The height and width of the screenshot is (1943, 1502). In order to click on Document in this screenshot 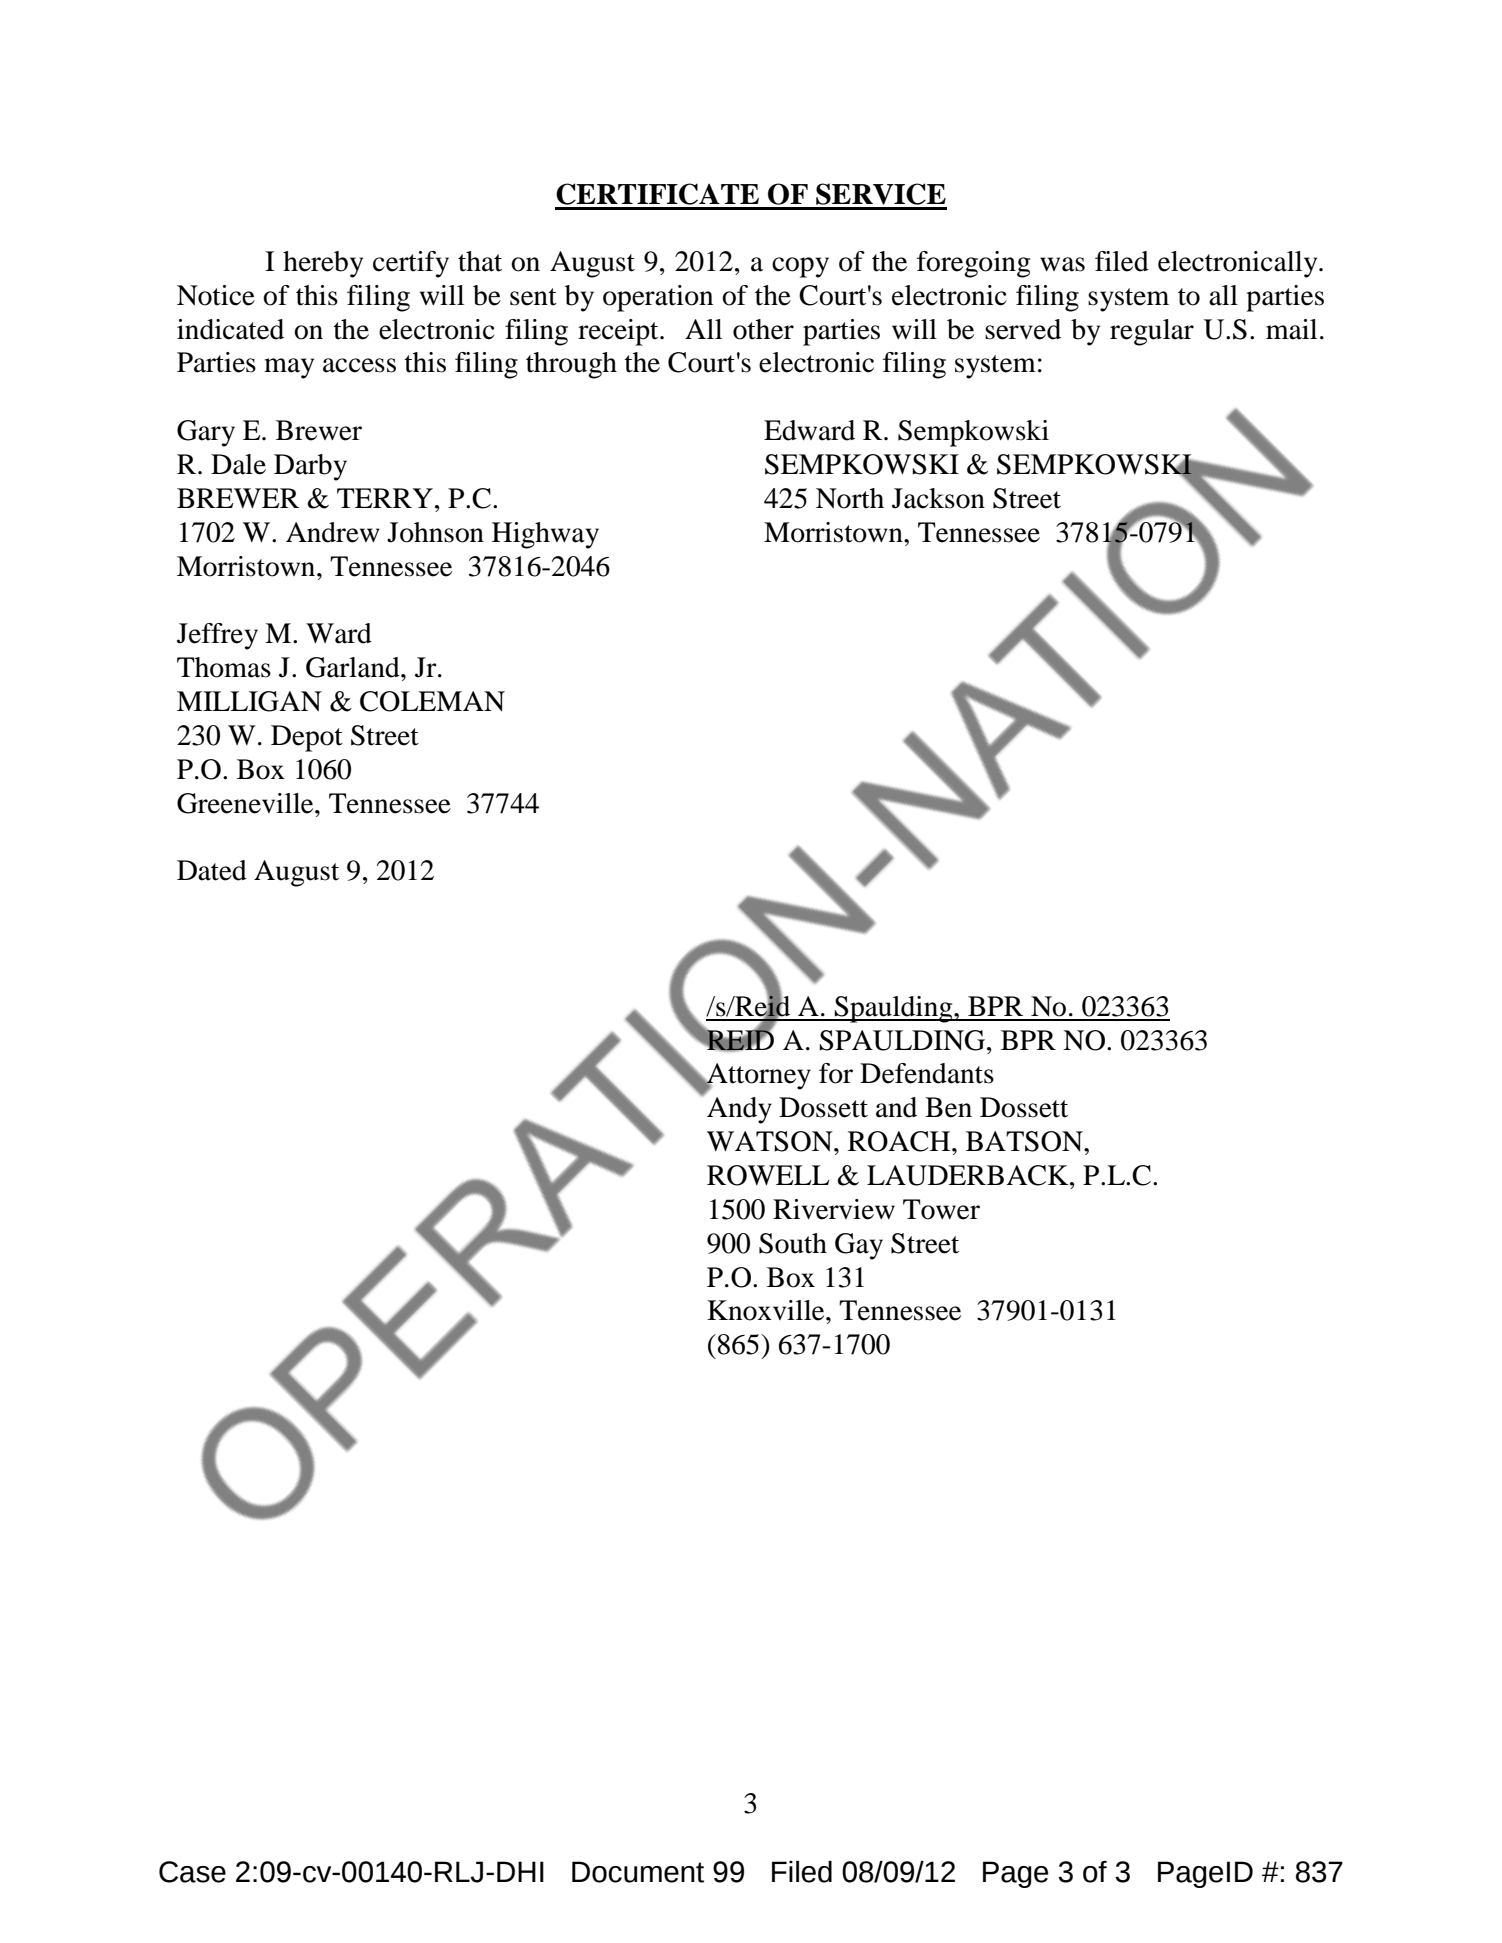, I will do `click(638, 1872)`.
